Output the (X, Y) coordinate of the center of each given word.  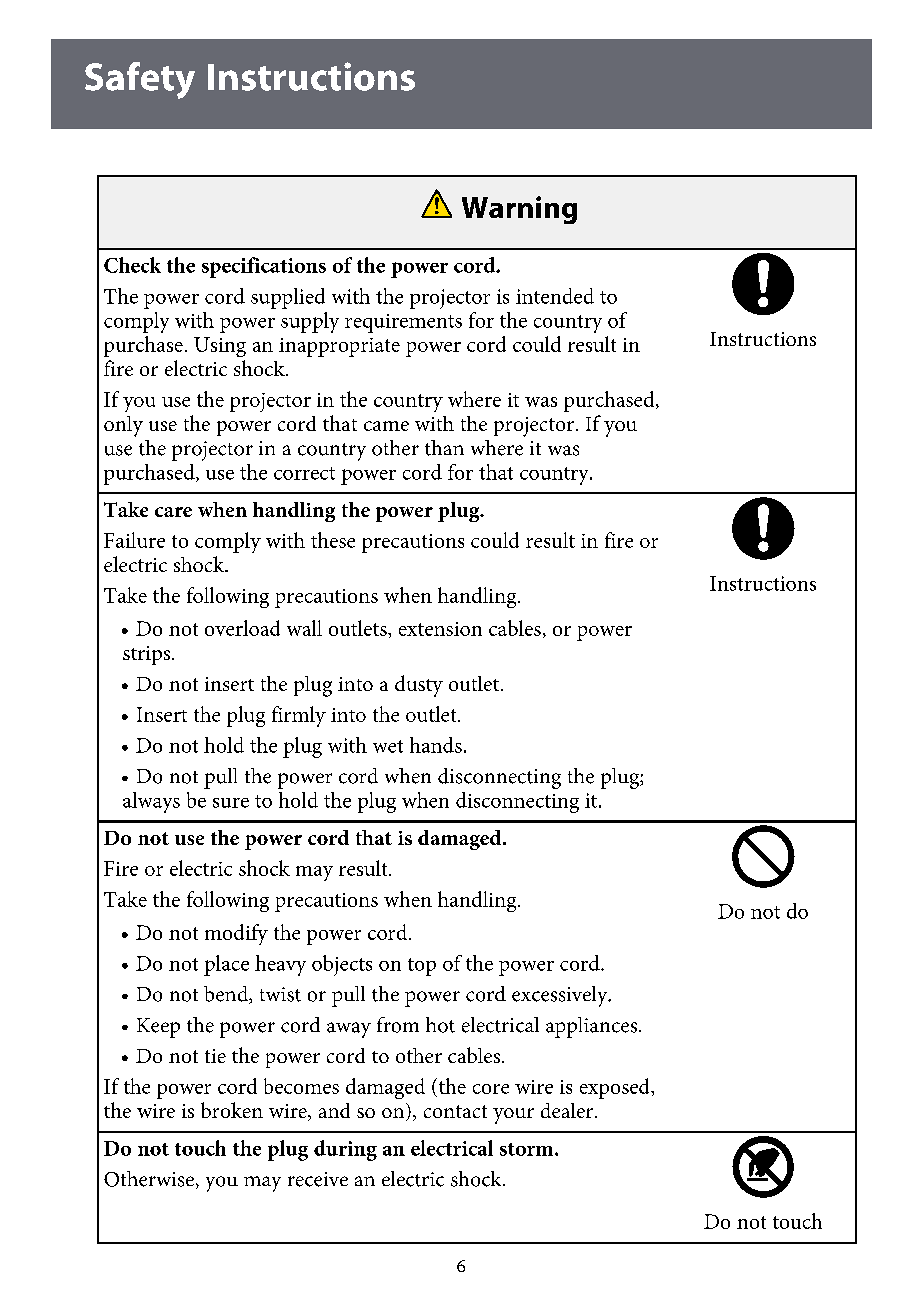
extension (440, 629)
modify (236, 934)
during (345, 1150)
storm (528, 1149)
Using (220, 347)
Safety (140, 80)
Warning (519, 210)
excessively (561, 996)
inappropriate (339, 347)
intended (555, 296)
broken (232, 1110)
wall (304, 628)
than (444, 448)
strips (148, 655)
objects (342, 965)
